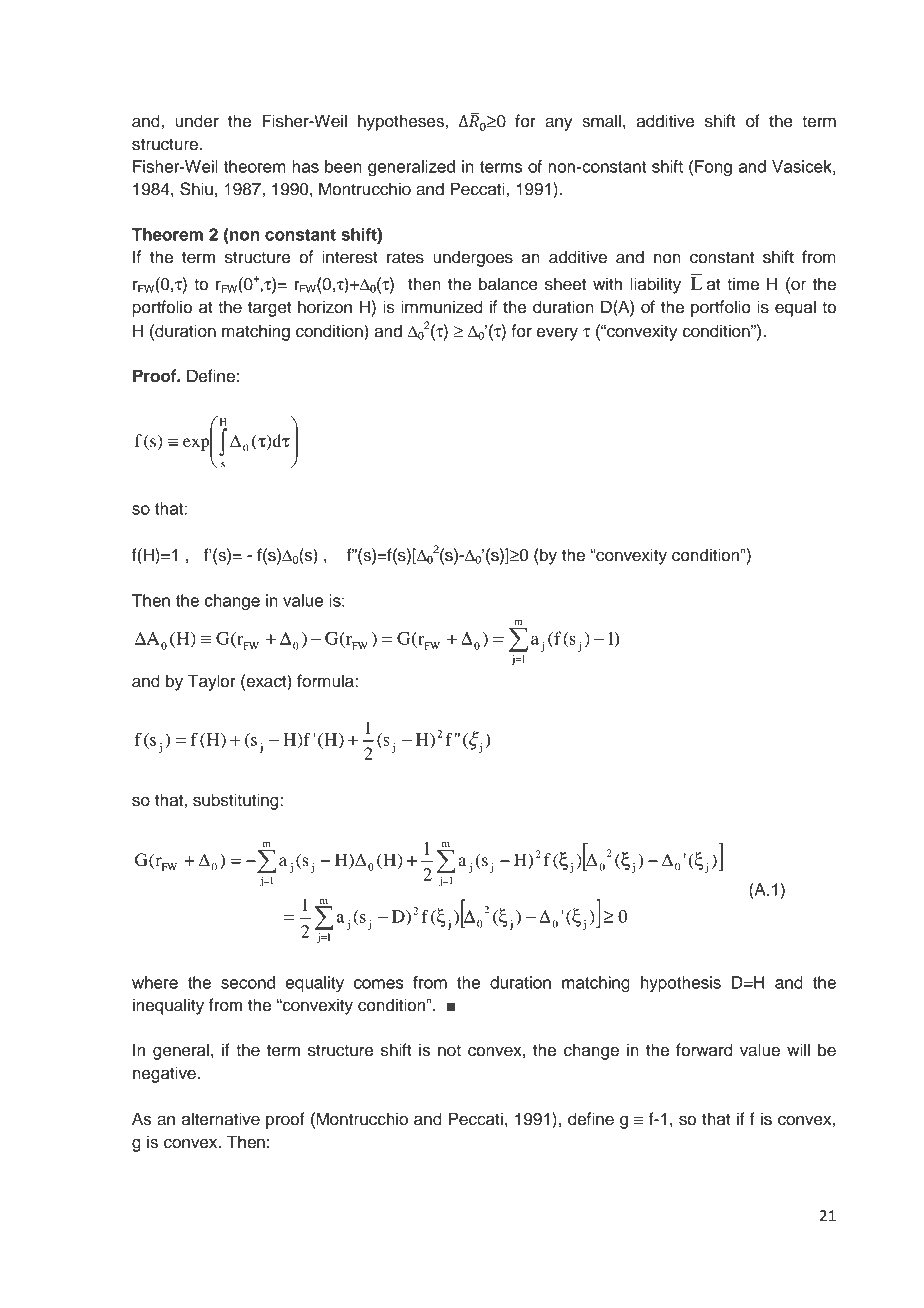 This screenshot has height=1308, width=924. I want to click on liability, so click(655, 285).
